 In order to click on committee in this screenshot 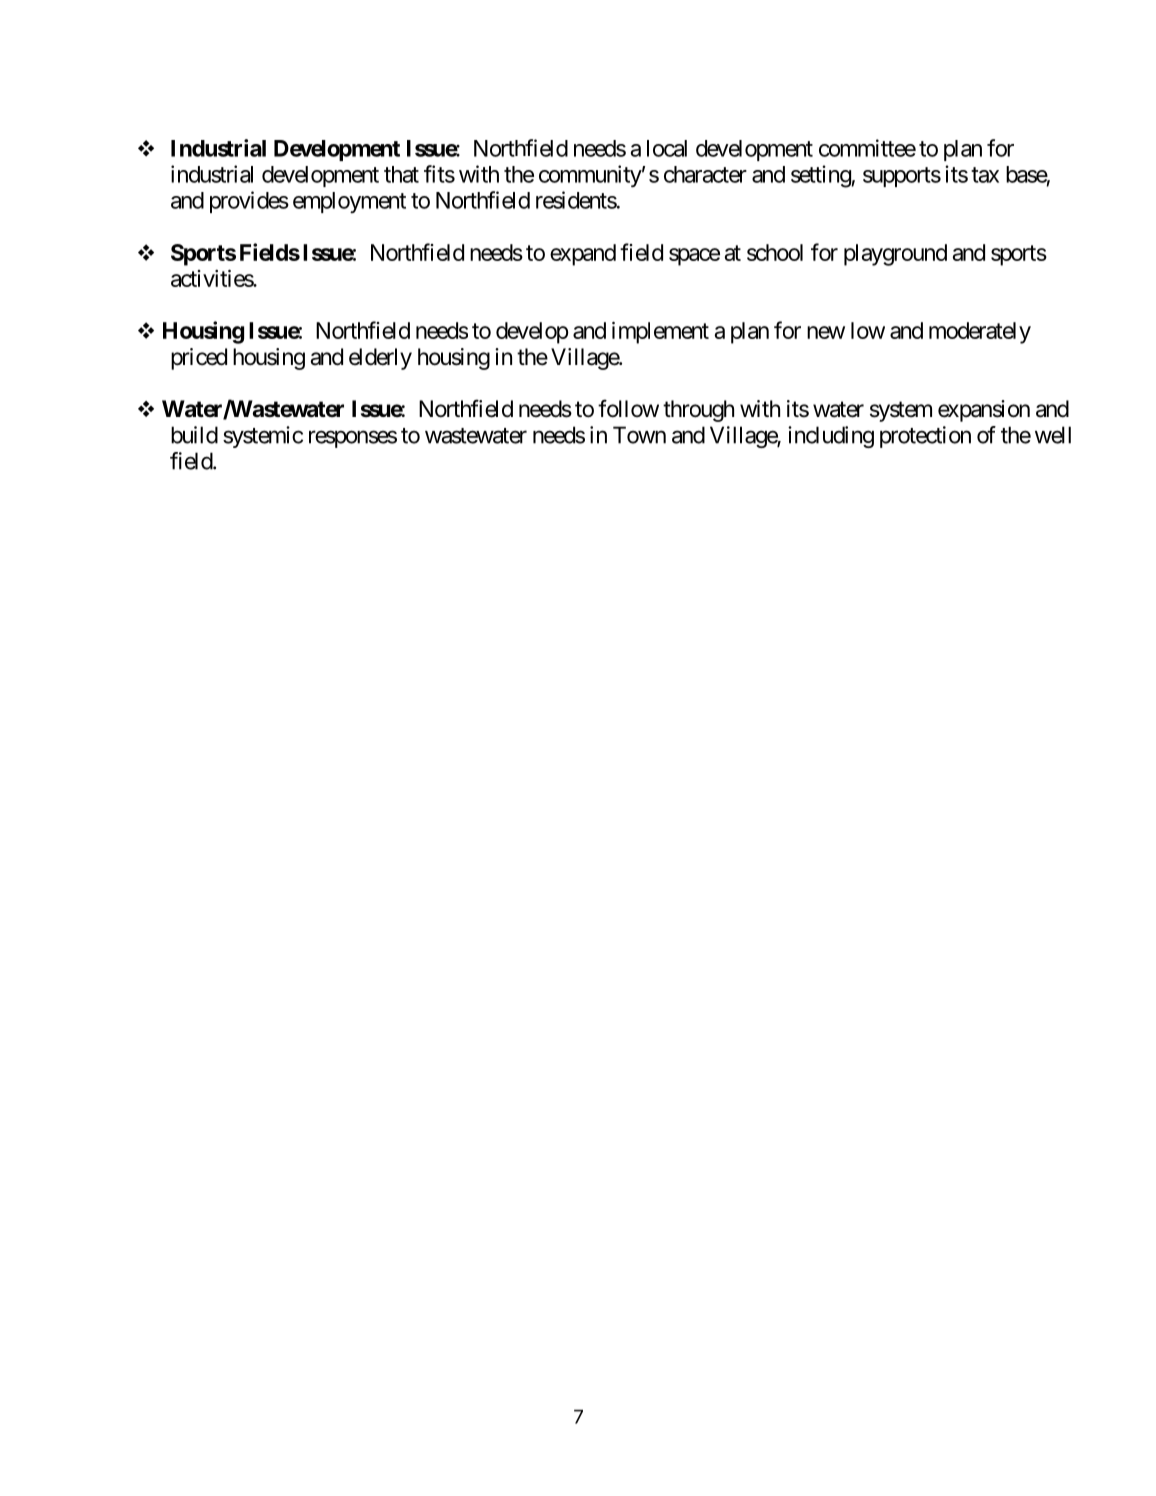, I will do `click(867, 148)`.
